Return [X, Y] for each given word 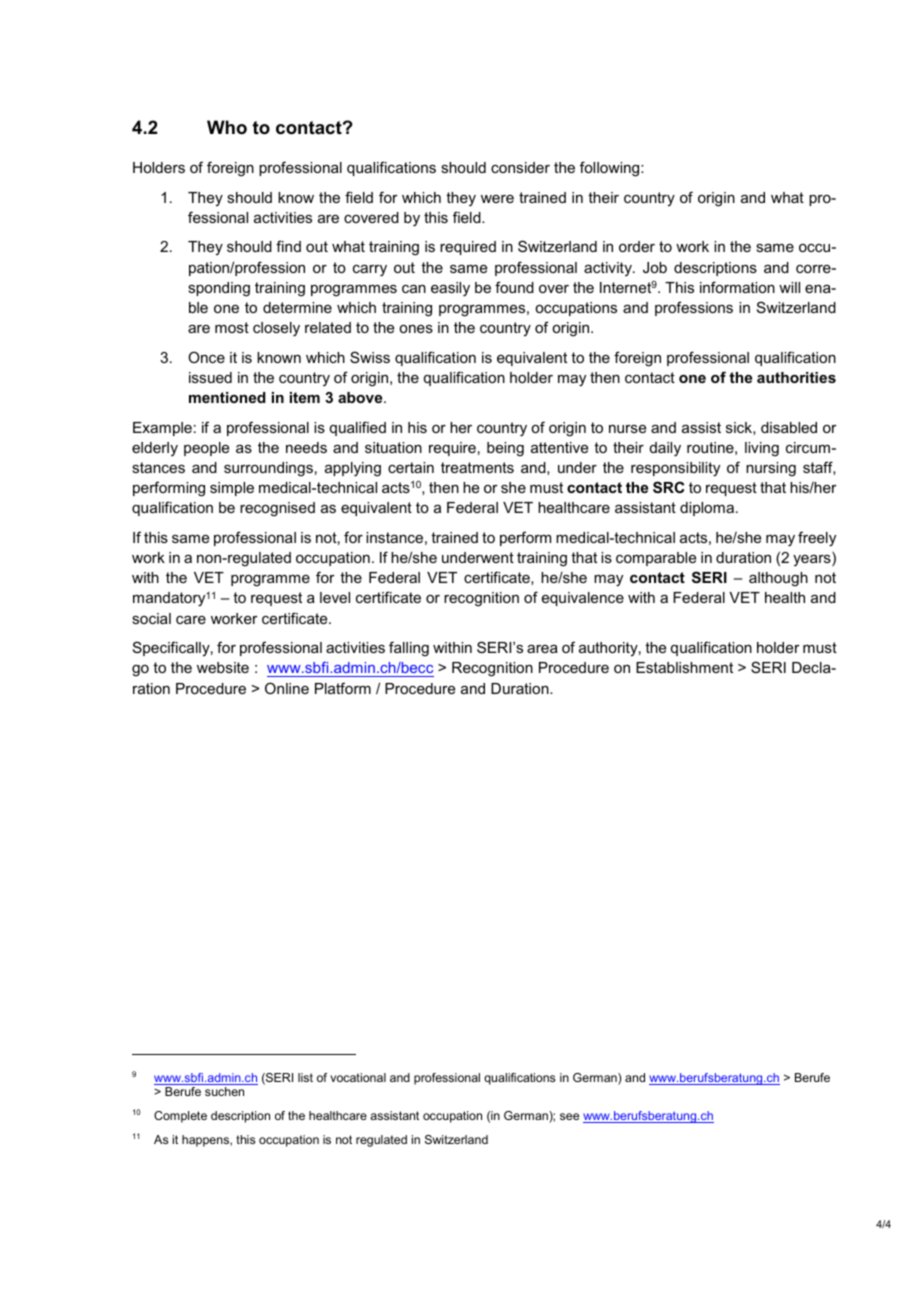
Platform [343, 688]
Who [227, 127]
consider [520, 167]
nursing [771, 469]
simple [232, 489]
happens [206, 1141]
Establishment [684, 667]
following [611, 169]
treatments [477, 467]
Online [287, 688]
